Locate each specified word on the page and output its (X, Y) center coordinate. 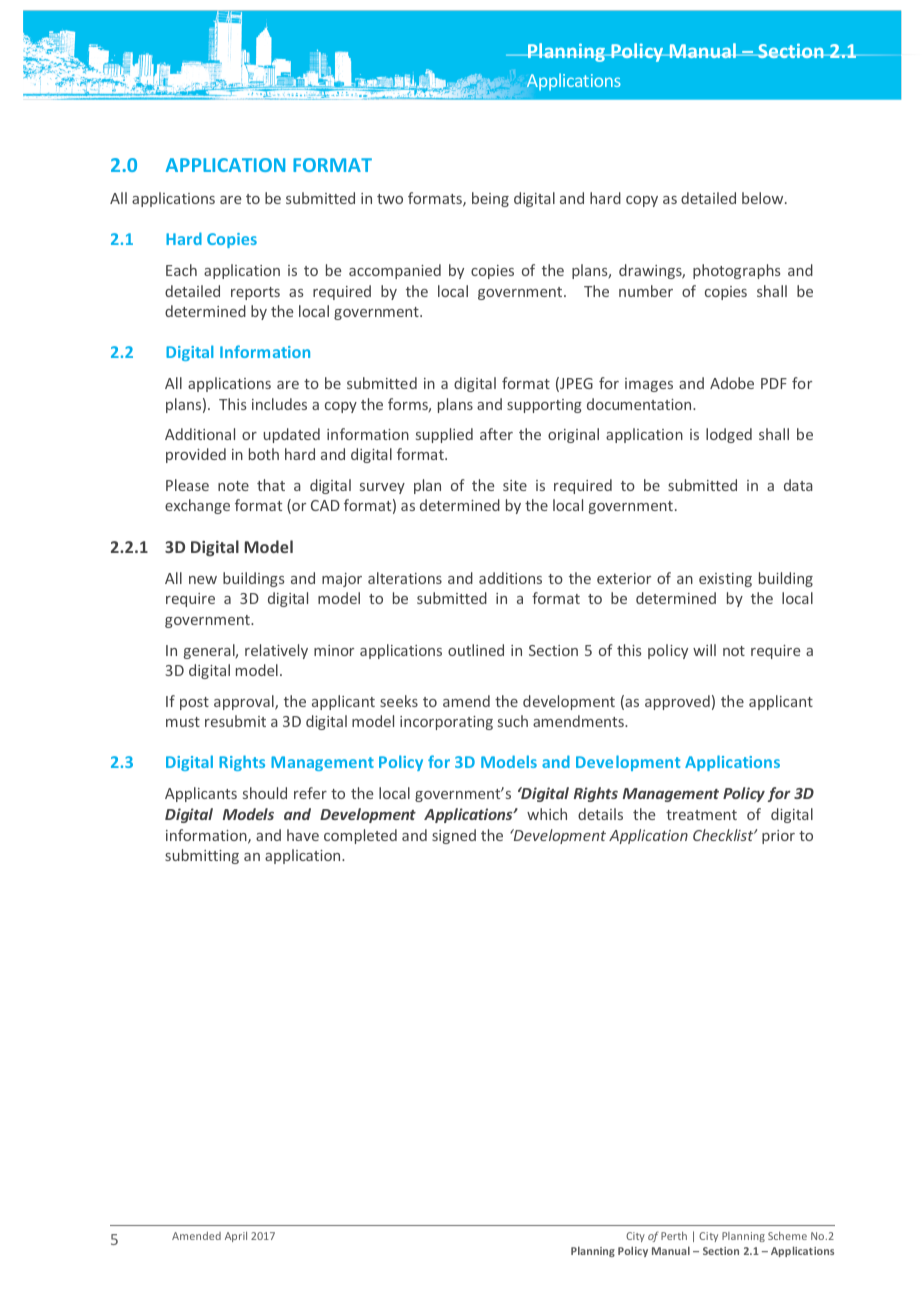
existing (725, 580)
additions (510, 578)
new (203, 580)
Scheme (787, 1236)
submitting (202, 856)
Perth (674, 1236)
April (236, 1237)
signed (454, 836)
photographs (737, 271)
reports (255, 293)
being (490, 199)
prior (778, 837)
